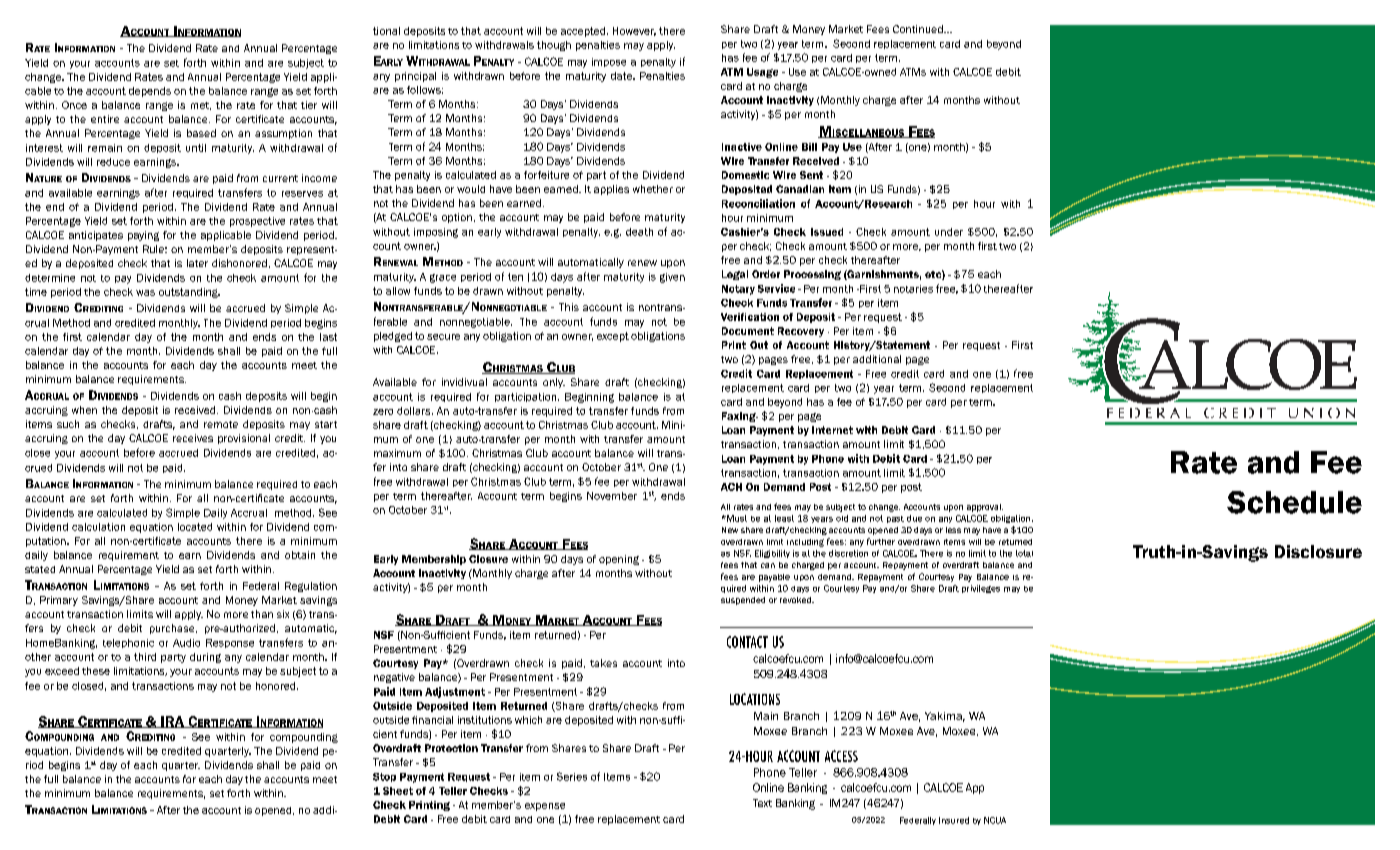  What do you see at coordinates (1294, 502) in the image?
I see `Schedule` at bounding box center [1294, 502].
